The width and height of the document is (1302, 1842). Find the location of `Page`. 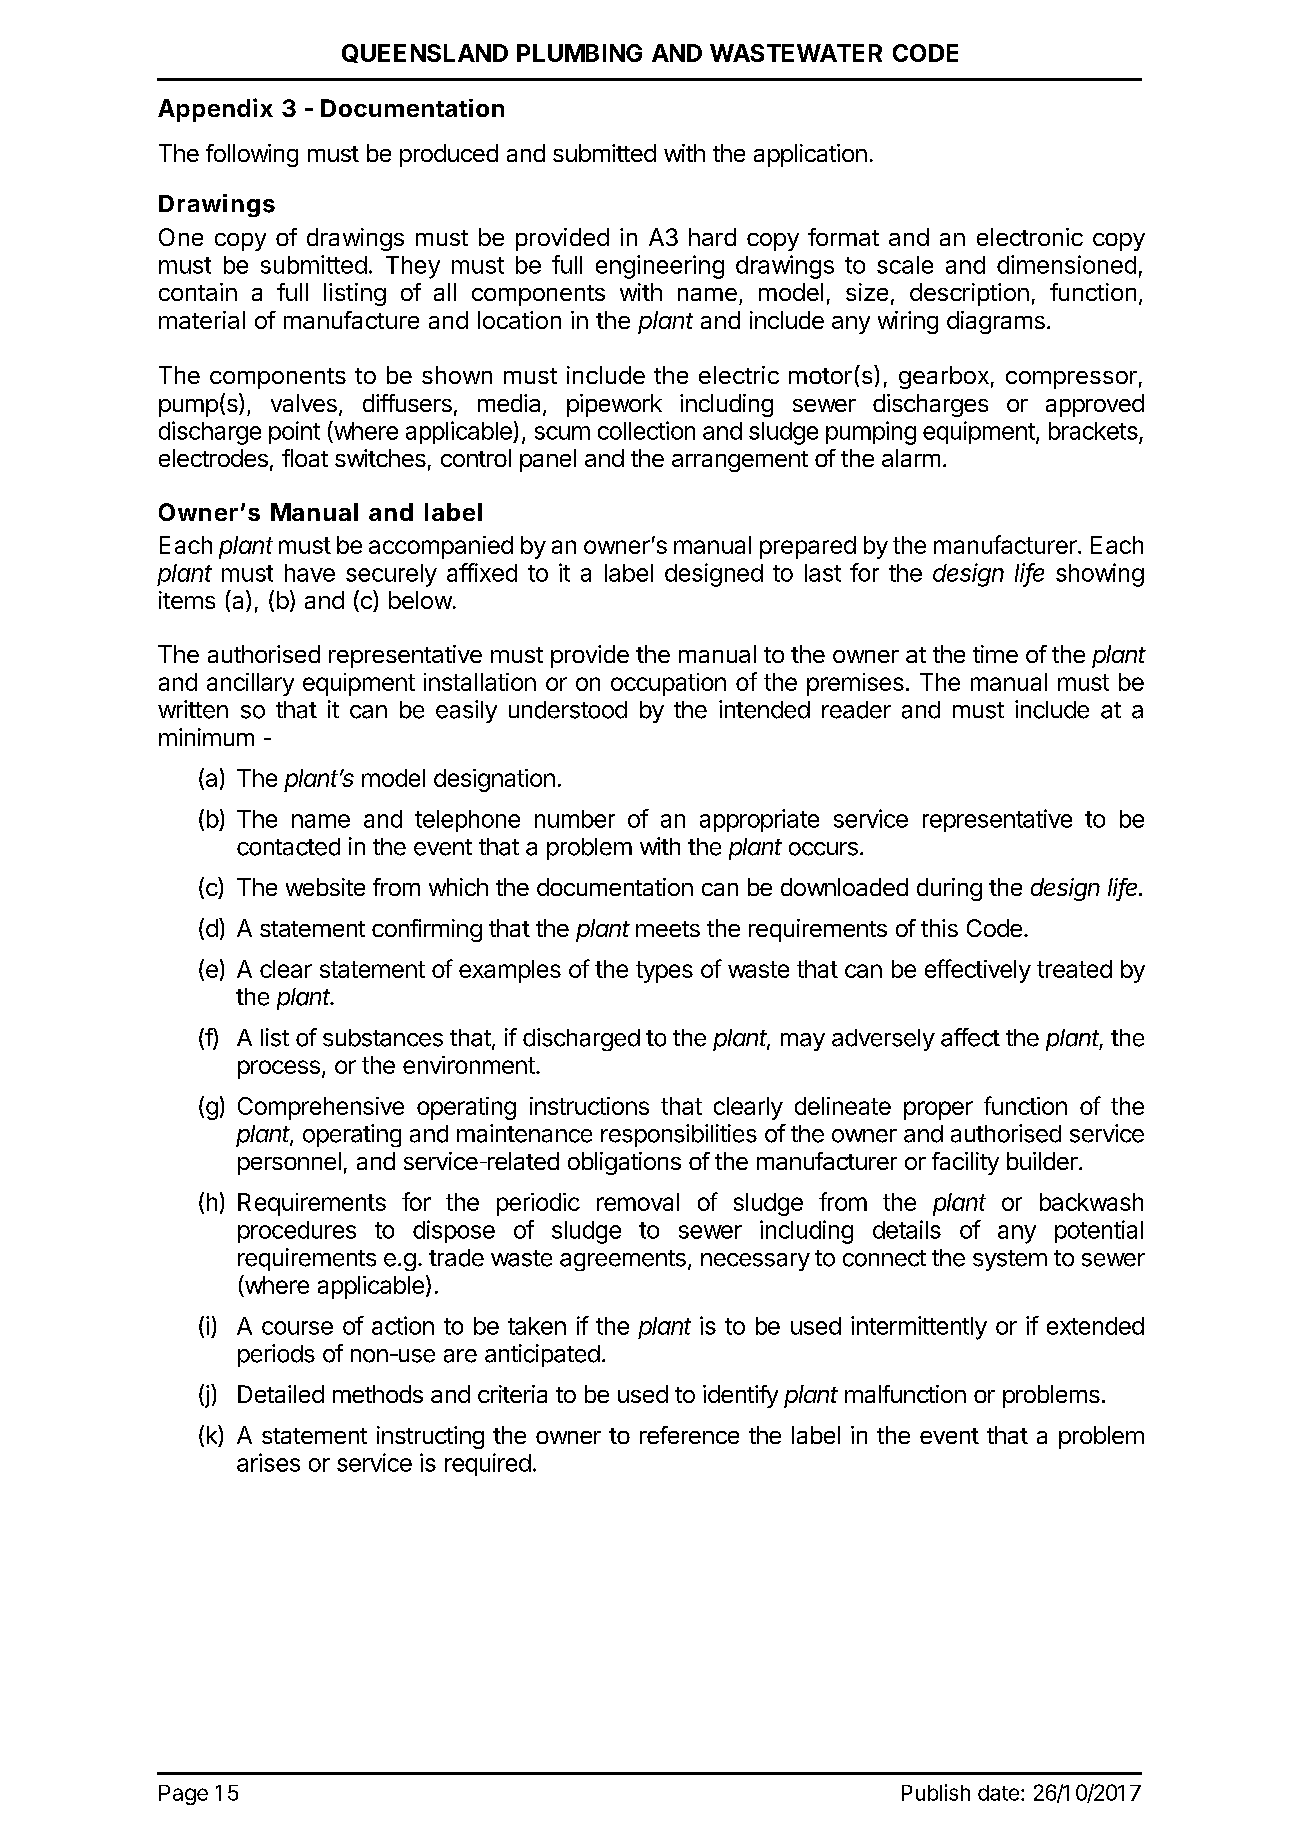

Page is located at coordinates (183, 1795).
